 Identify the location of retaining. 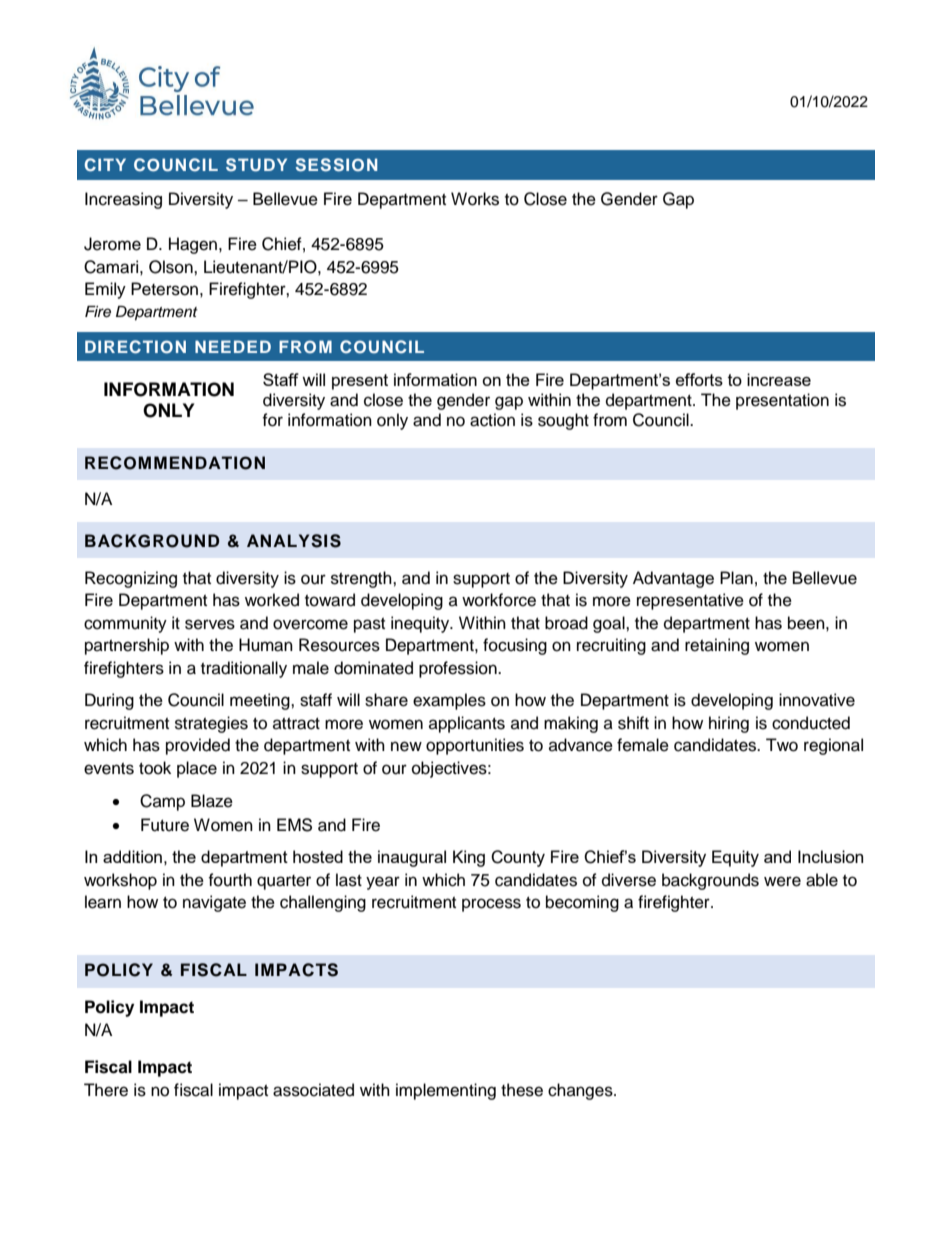
(717, 646).
